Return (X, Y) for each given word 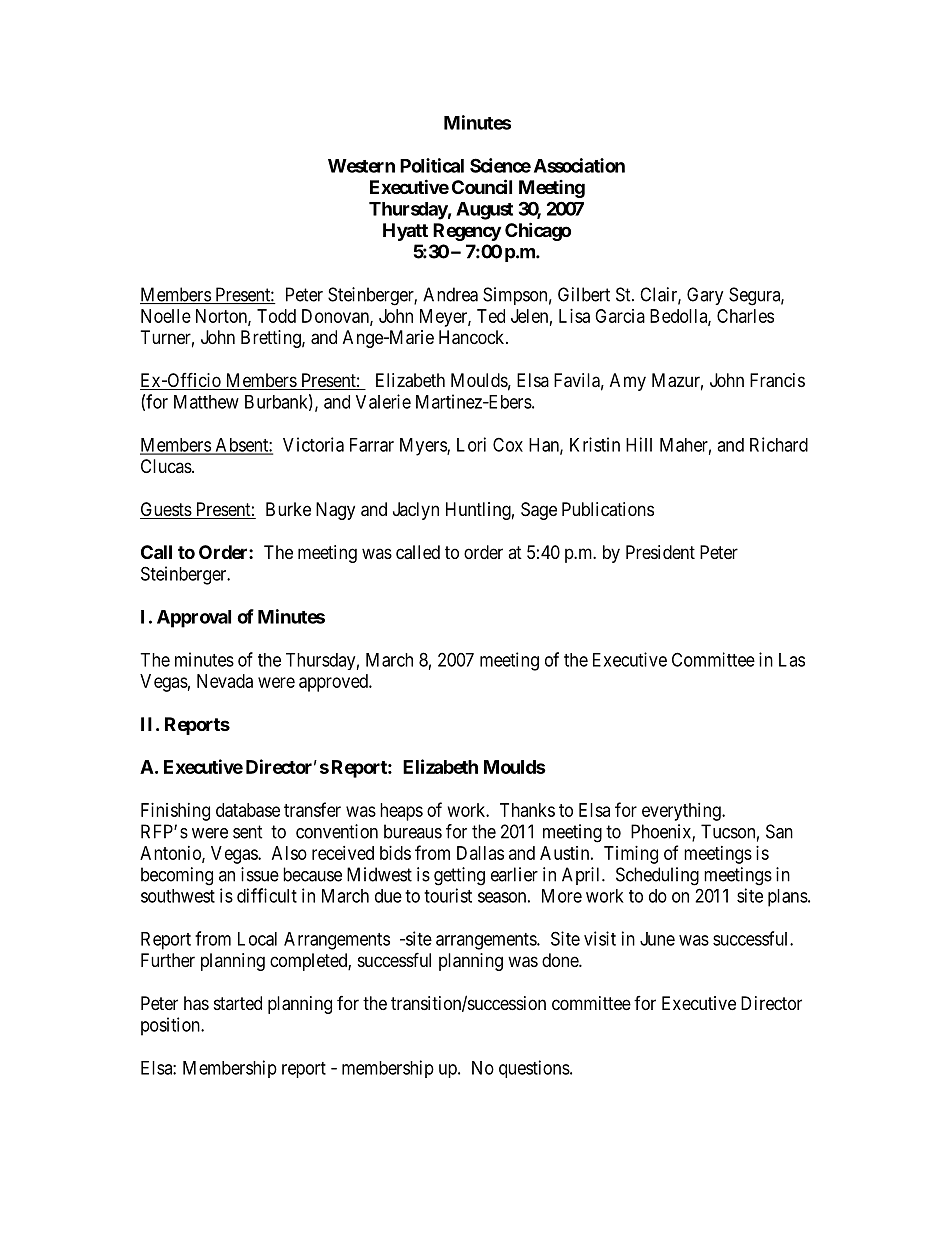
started (238, 1003)
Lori (471, 444)
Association (579, 165)
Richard (779, 444)
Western (361, 166)
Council (482, 186)
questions (534, 1069)
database (248, 810)
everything (682, 812)
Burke (288, 509)
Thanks (527, 810)
